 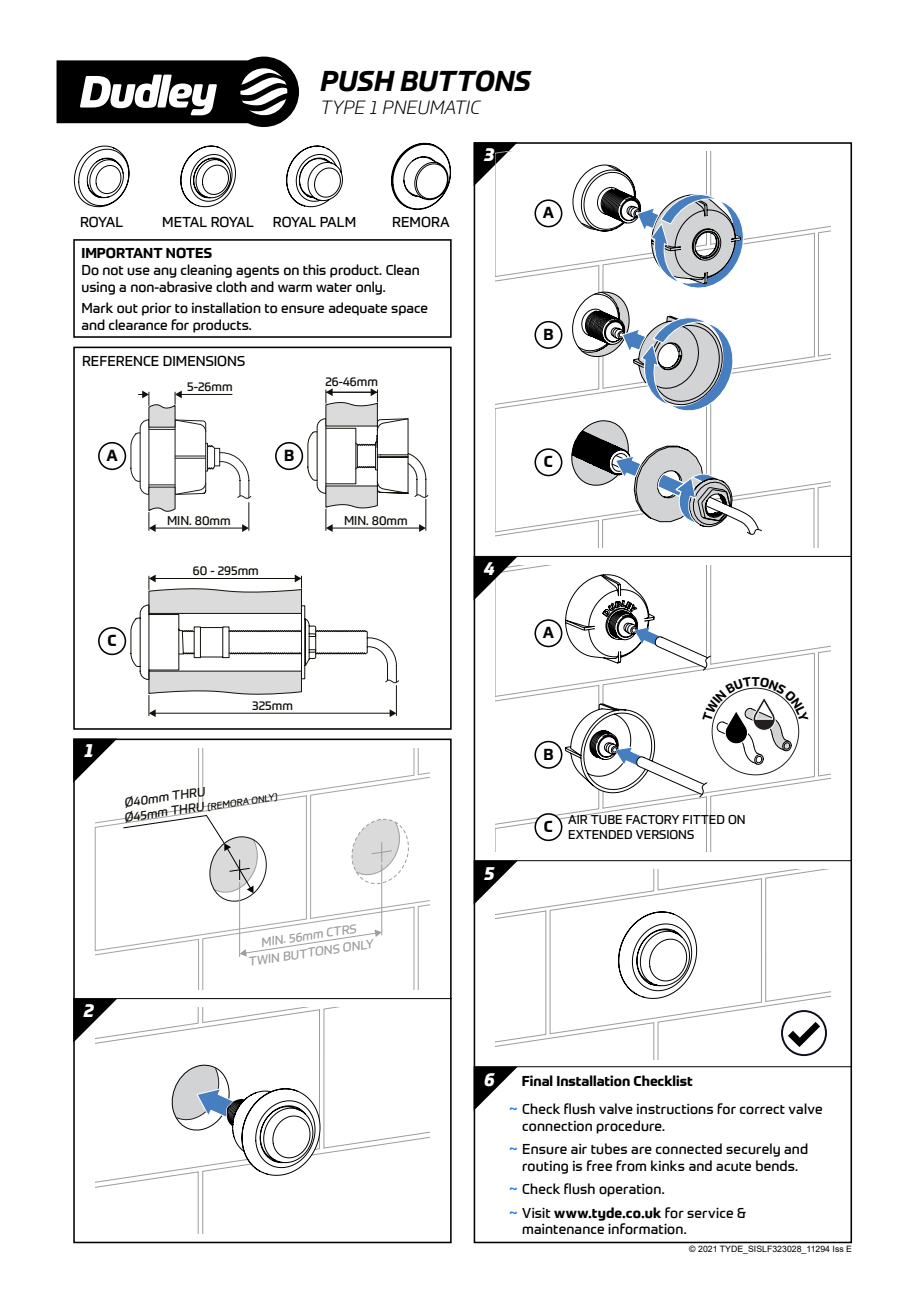 I want to click on FITTED, so click(x=704, y=820).
